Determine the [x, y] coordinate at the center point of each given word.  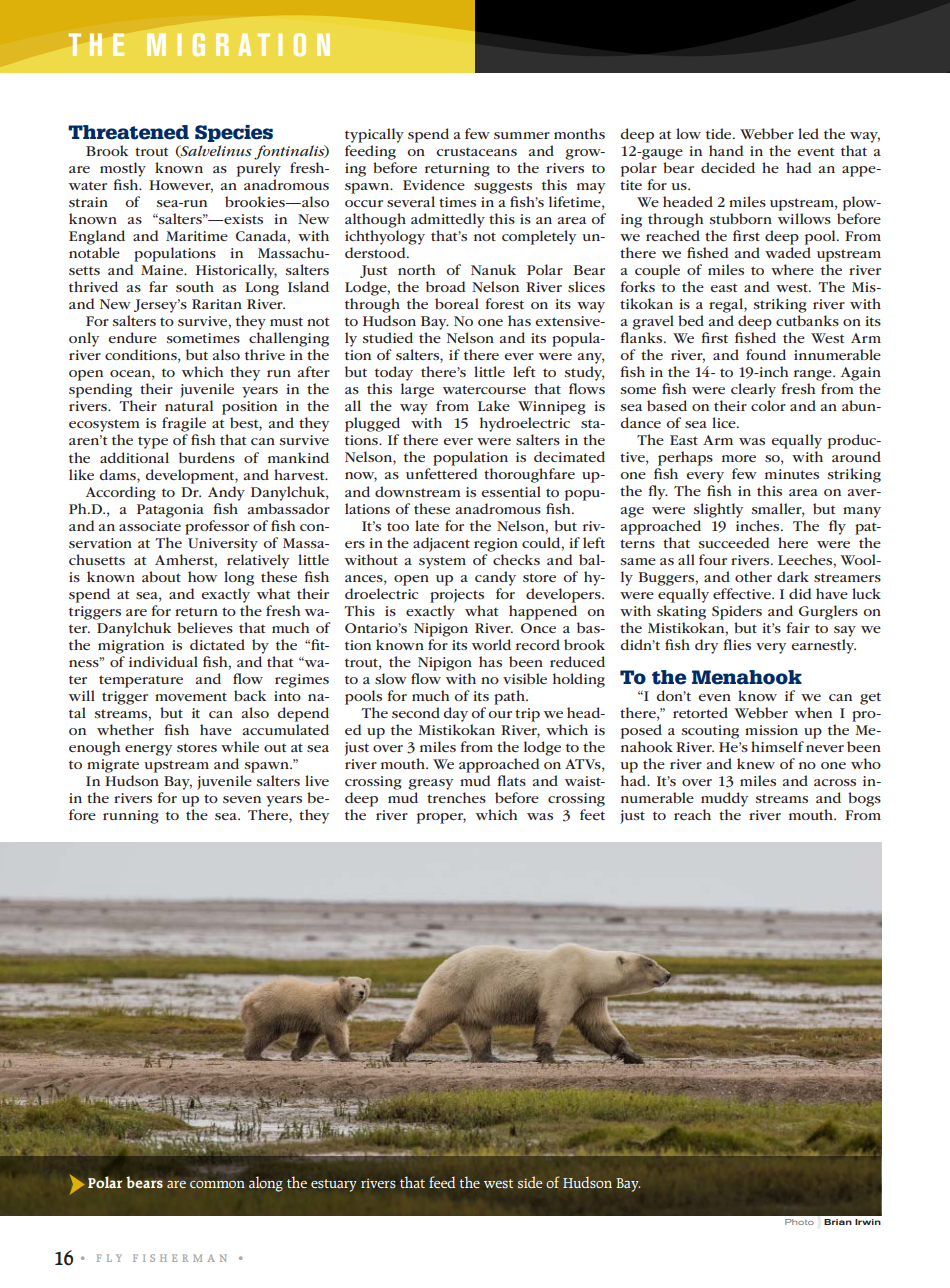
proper [441, 818]
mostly [123, 169]
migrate [113, 766]
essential [511, 491]
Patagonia [170, 511]
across [835, 782]
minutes [792, 474]
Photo [799, 1222]
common [217, 1184]
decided [728, 167]
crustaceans [476, 152]
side [530, 1182]
